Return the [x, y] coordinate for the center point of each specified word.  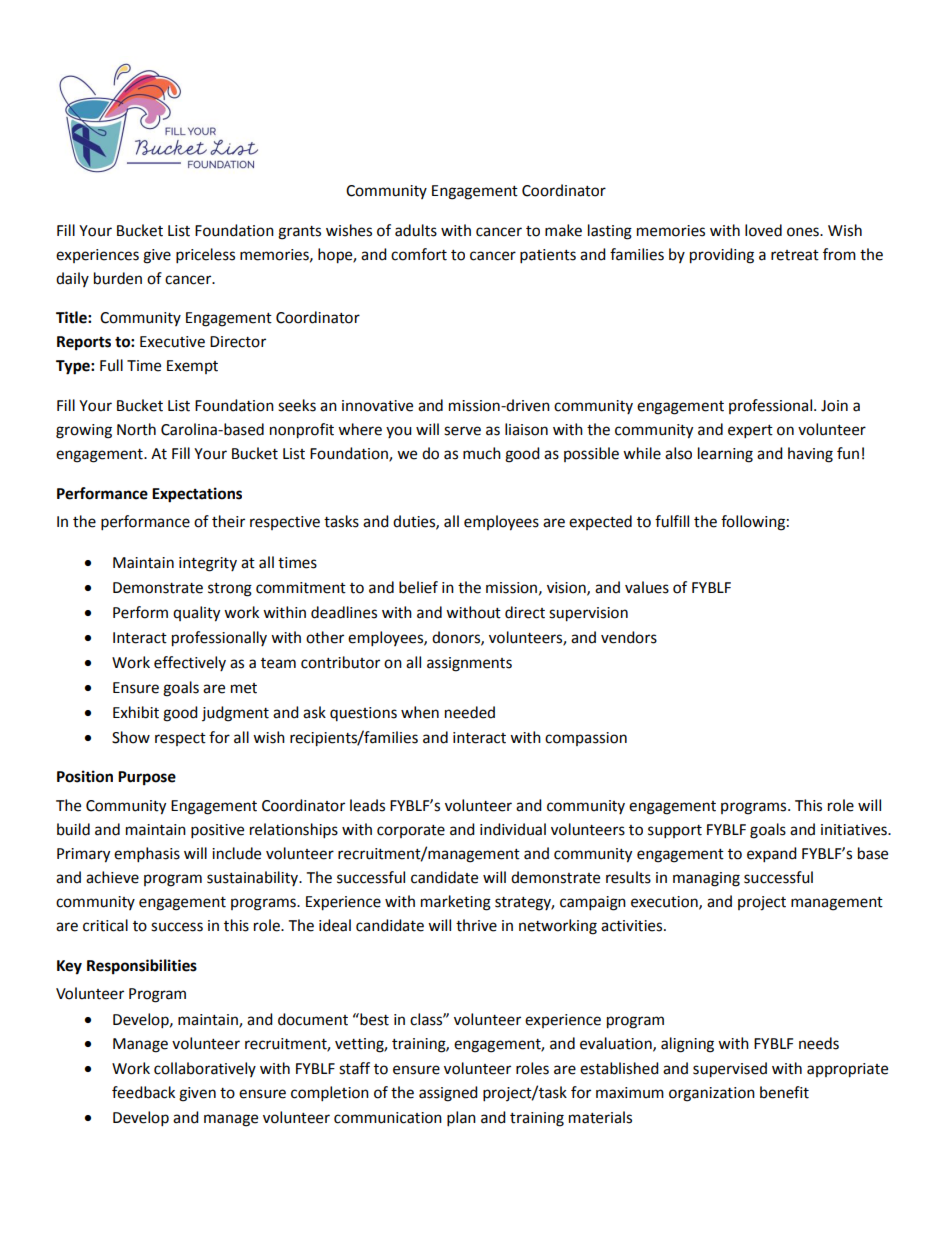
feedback [143, 1092]
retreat [795, 255]
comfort [419, 254]
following [753, 523]
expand [772, 855]
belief [418, 587]
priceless [205, 256]
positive [217, 831]
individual [513, 829]
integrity [208, 564]
